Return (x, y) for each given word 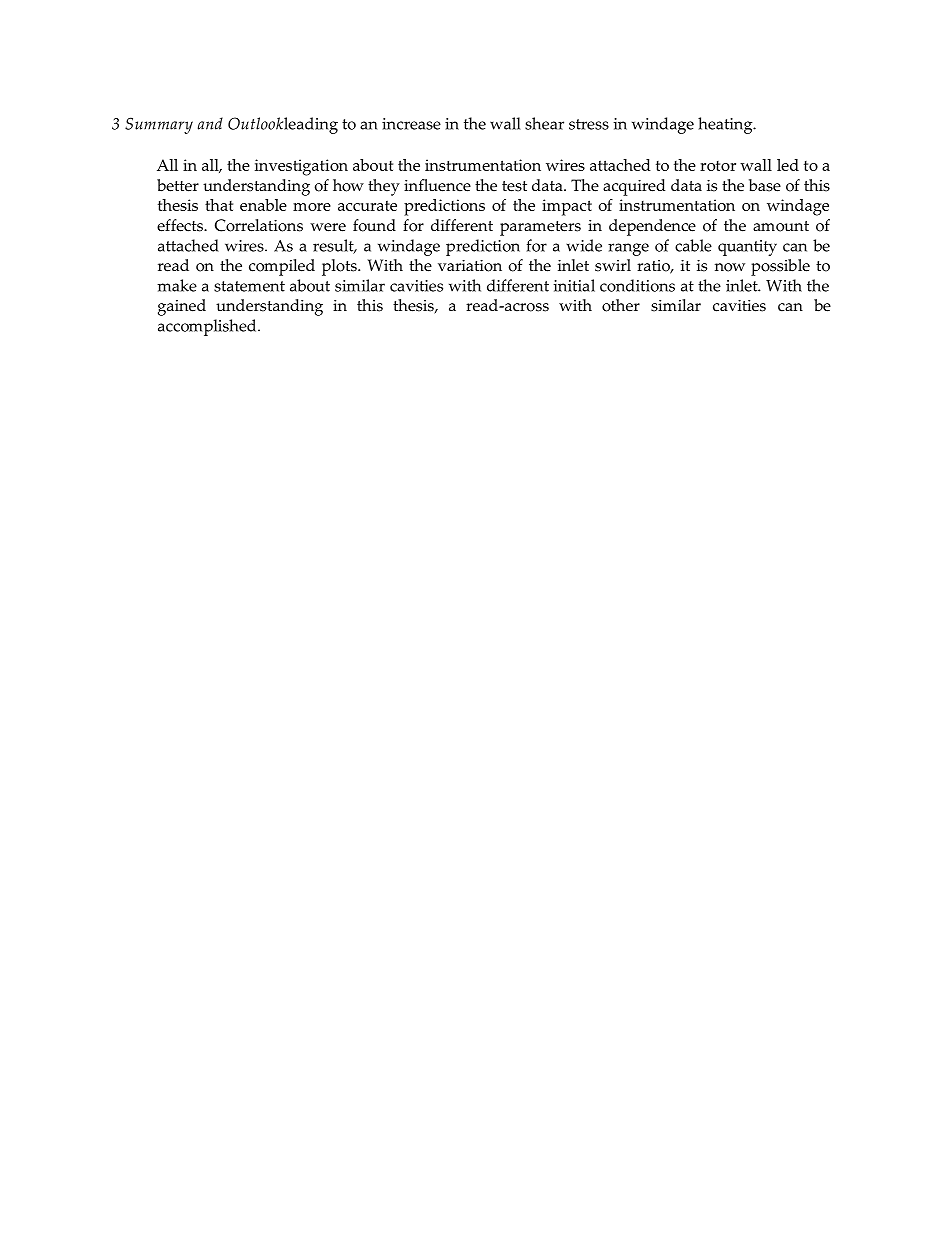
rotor (718, 166)
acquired (634, 187)
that (219, 205)
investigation (301, 167)
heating (726, 125)
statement (249, 286)
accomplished (208, 327)
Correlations (259, 225)
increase (411, 124)
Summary (159, 125)
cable (693, 245)
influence (437, 185)
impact (567, 207)
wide (584, 245)
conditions (637, 285)
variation (470, 266)
